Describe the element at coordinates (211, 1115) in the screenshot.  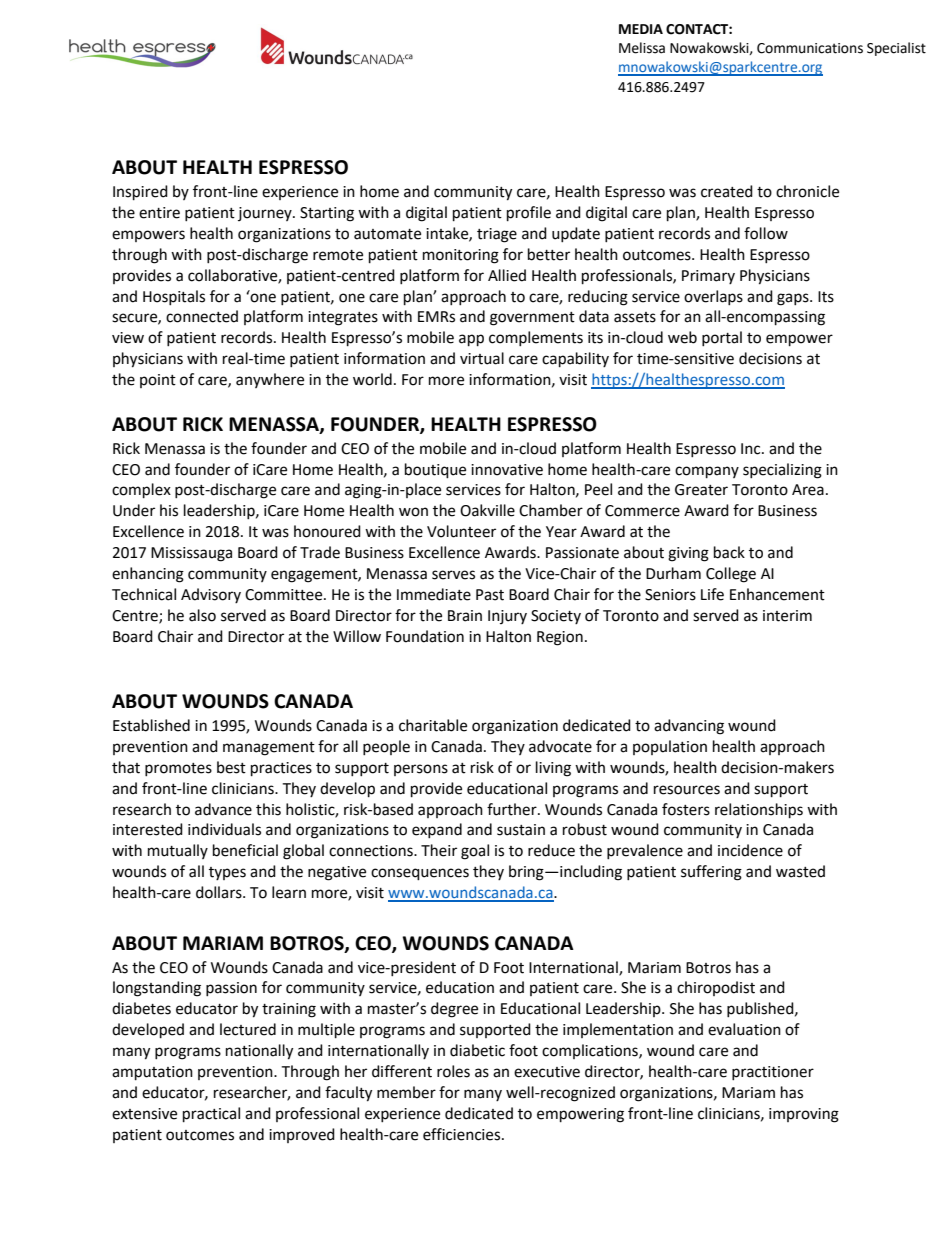
I see `practical` at that location.
